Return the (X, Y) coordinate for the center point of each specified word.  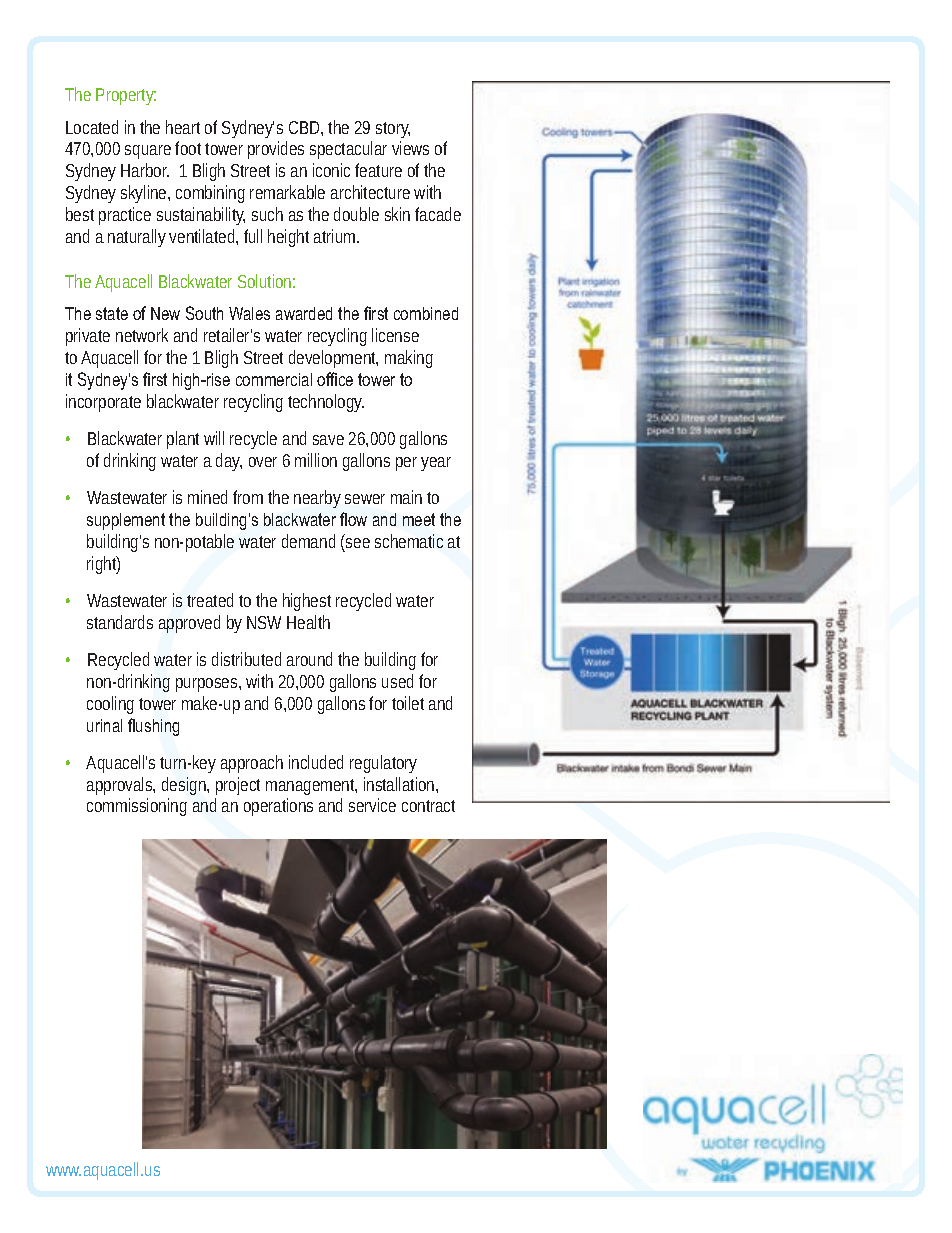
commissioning (137, 807)
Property (126, 96)
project (238, 786)
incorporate (103, 403)
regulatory (383, 764)
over (263, 462)
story (393, 130)
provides (276, 150)
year (436, 464)
